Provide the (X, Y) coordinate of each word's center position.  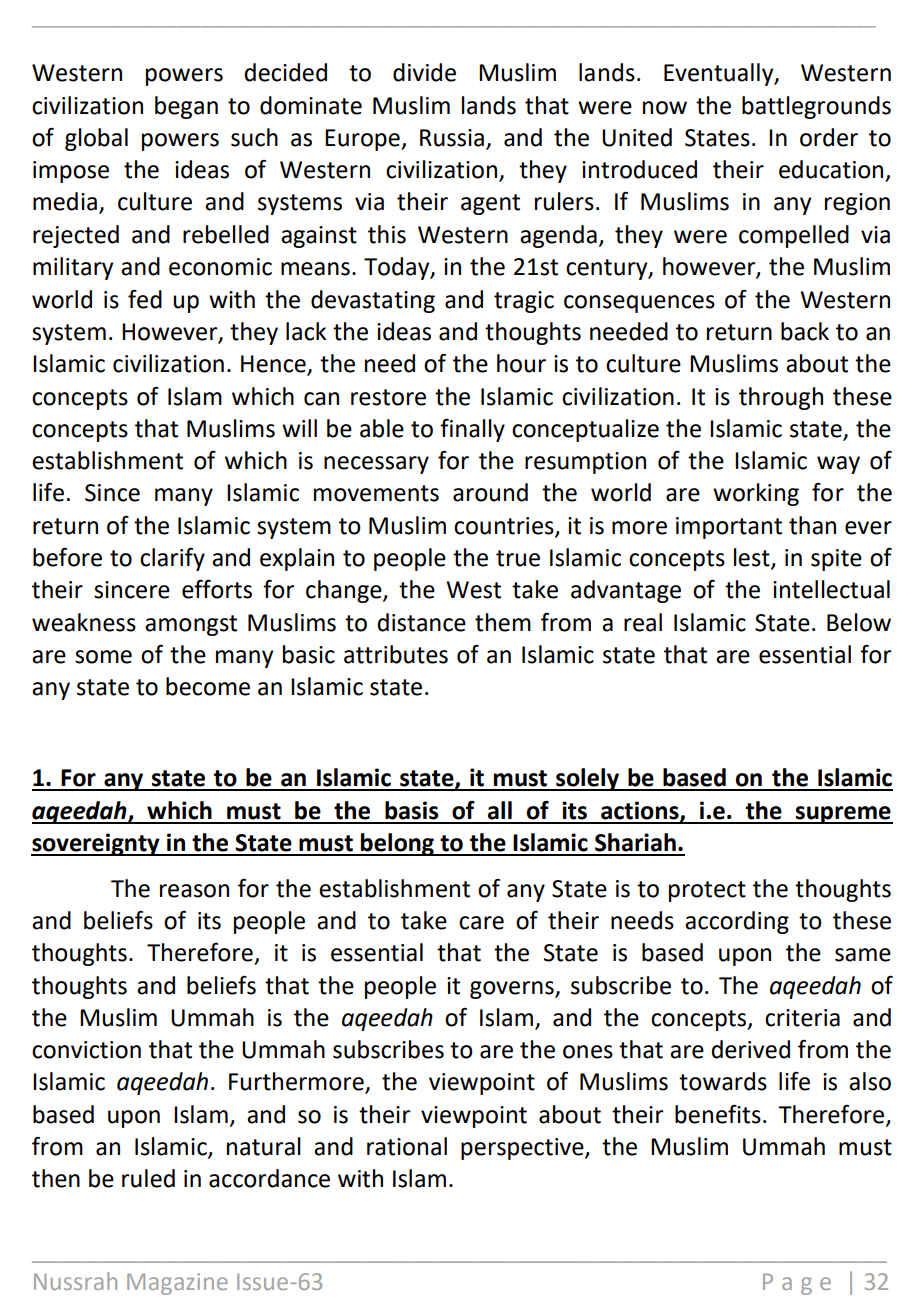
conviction (86, 1050)
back (805, 331)
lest (753, 558)
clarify (172, 559)
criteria (802, 1018)
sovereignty (96, 844)
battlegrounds (816, 107)
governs (513, 990)
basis (411, 810)
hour (521, 363)
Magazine (177, 1284)
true (518, 558)
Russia (452, 138)
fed (145, 299)
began (186, 107)
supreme (843, 815)
